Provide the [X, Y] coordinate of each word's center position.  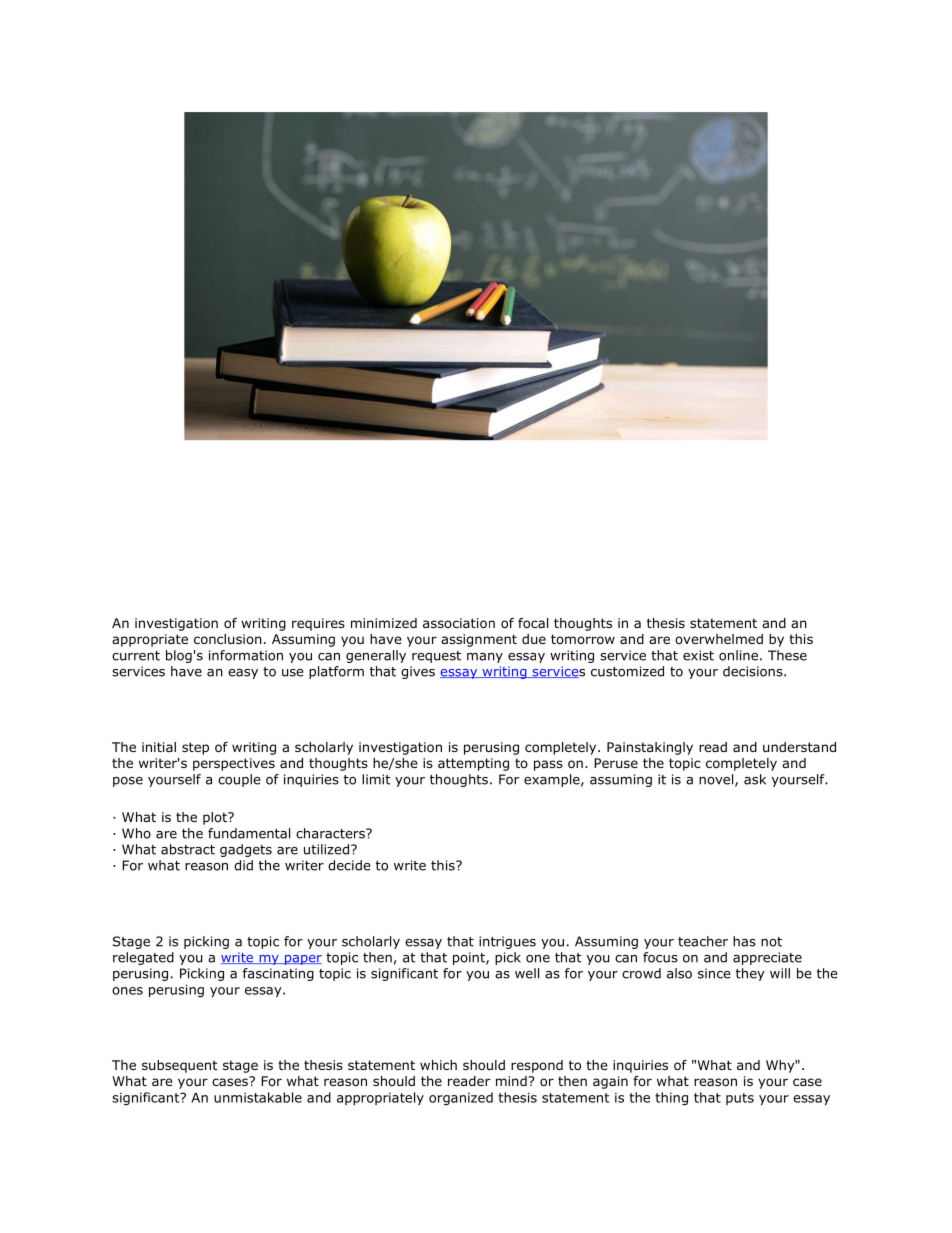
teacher [703, 941]
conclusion [228, 639]
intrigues [507, 942]
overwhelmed [719, 639]
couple [239, 780]
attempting [473, 764]
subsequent [180, 1066]
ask [755, 779]
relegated [143, 958]
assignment [479, 640]
